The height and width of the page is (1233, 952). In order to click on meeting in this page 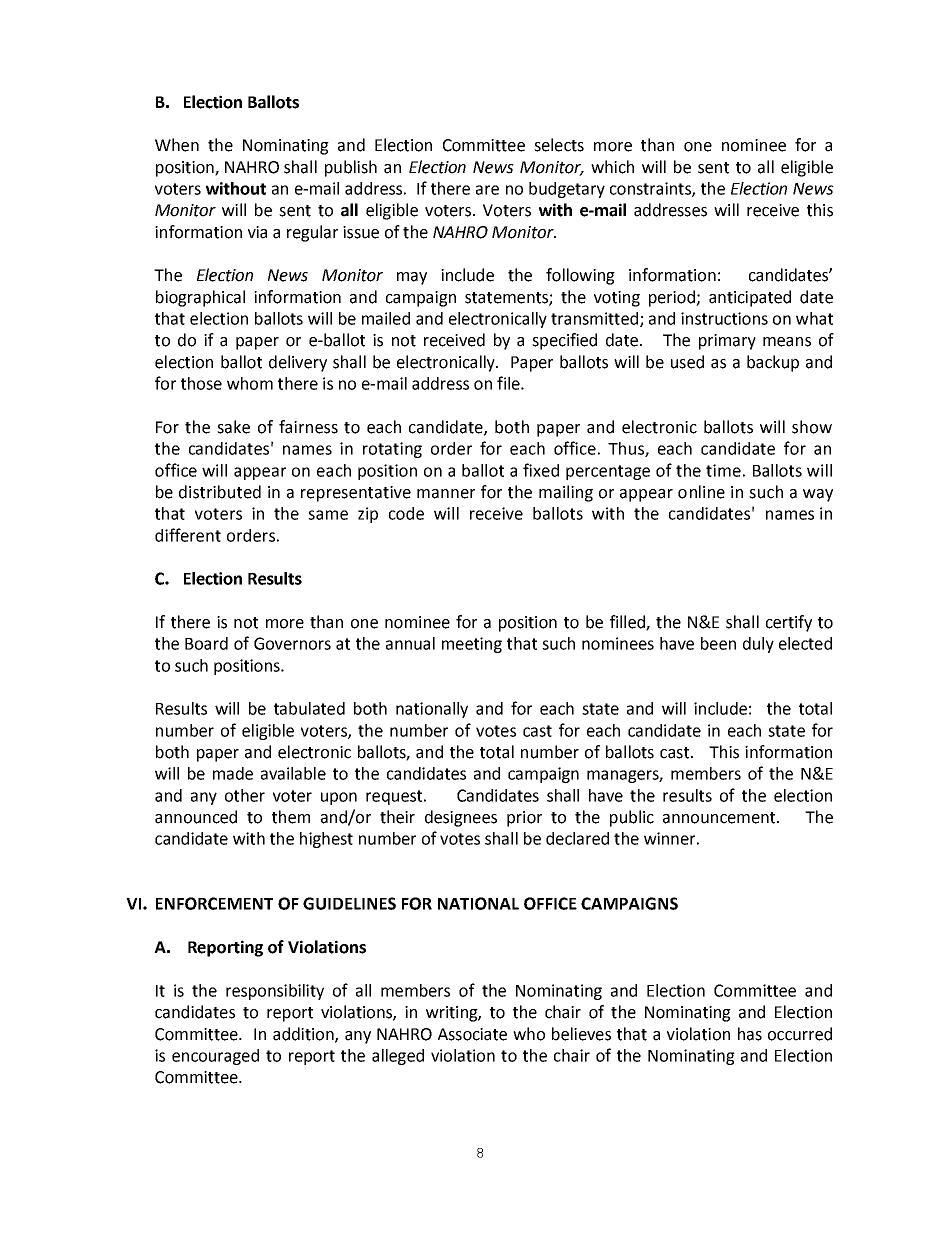, I will do `click(472, 645)`.
